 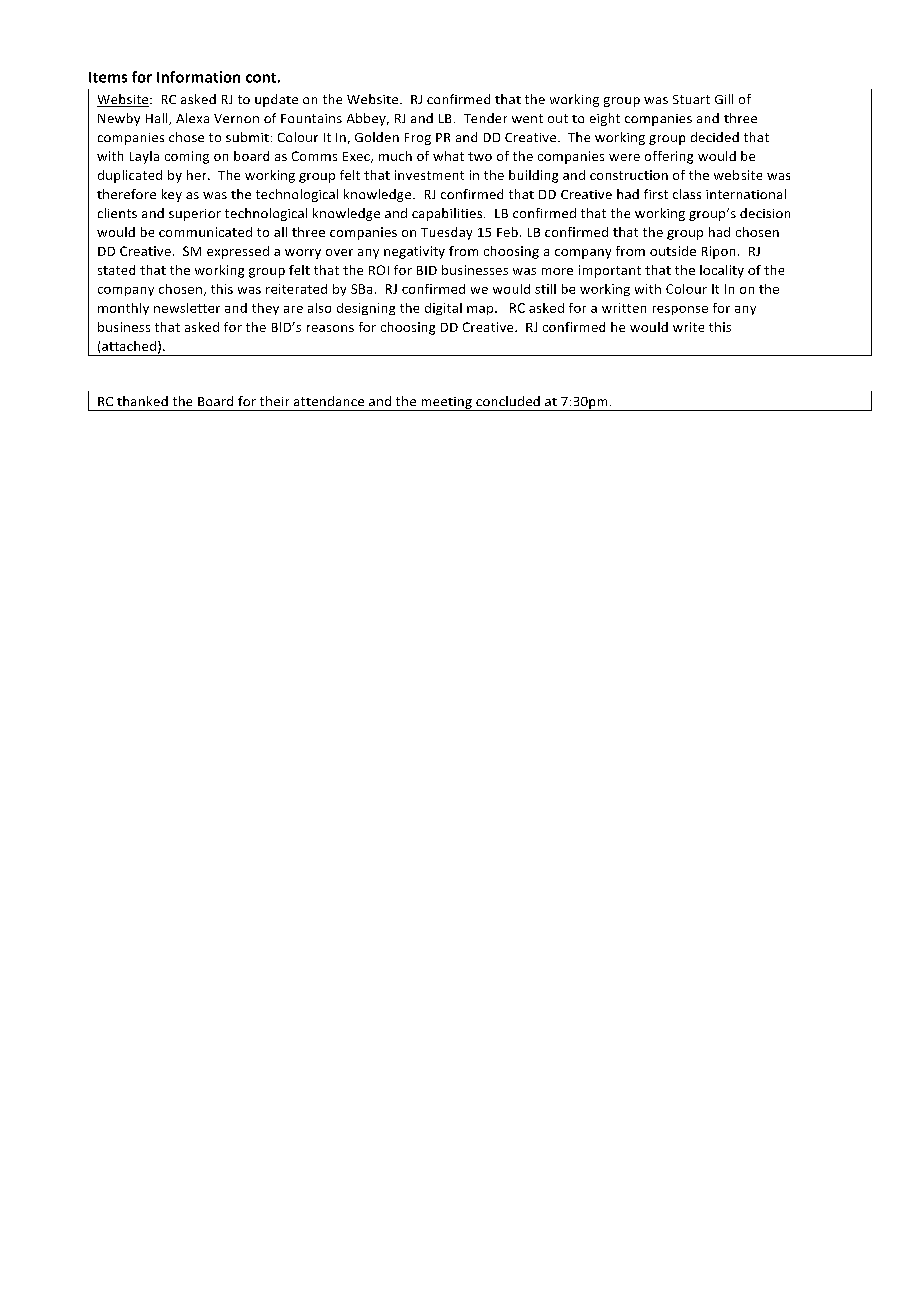 What do you see at coordinates (195, 215) in the image?
I see `superior` at bounding box center [195, 215].
